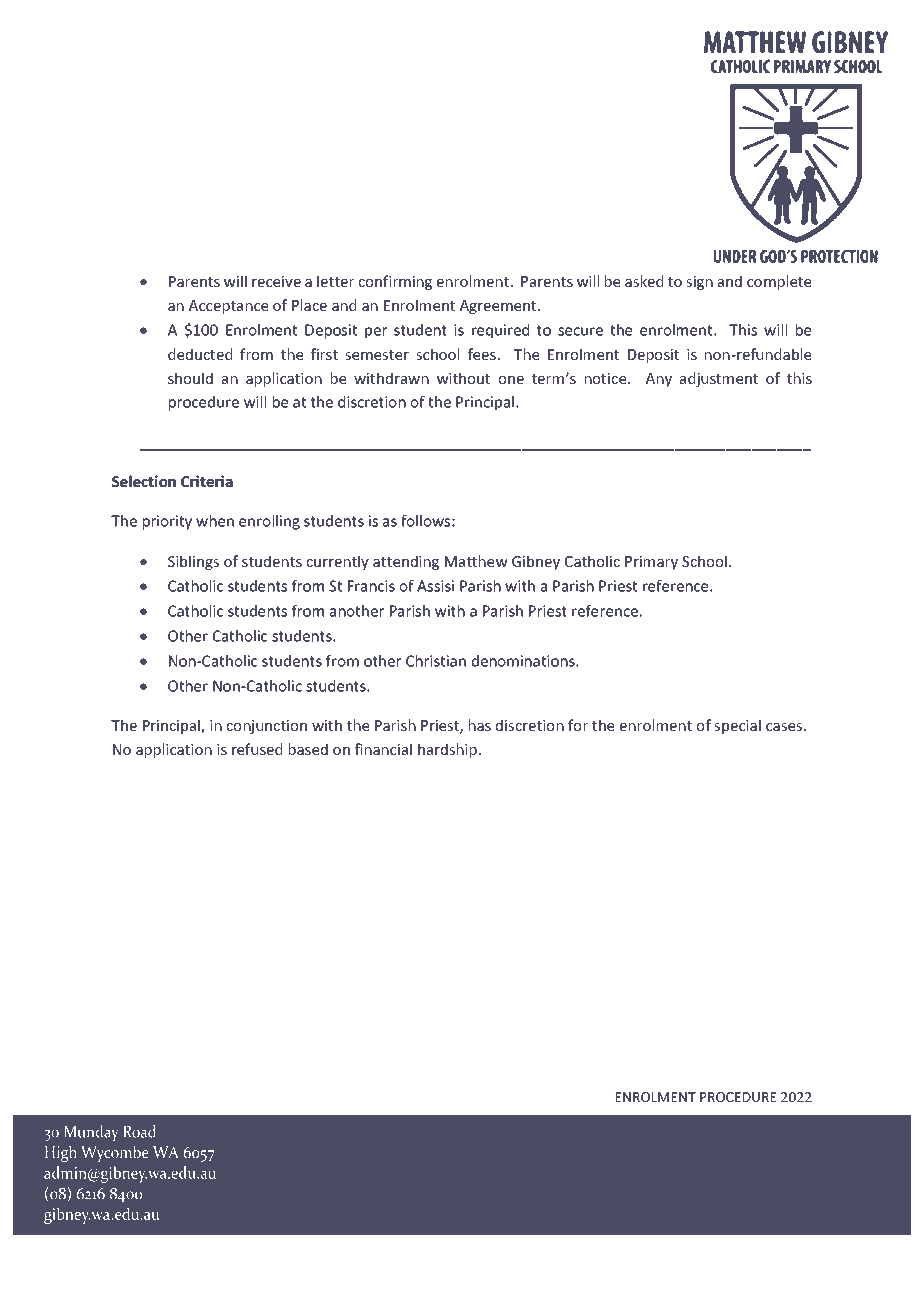  I want to click on Matthew, so click(476, 561).
